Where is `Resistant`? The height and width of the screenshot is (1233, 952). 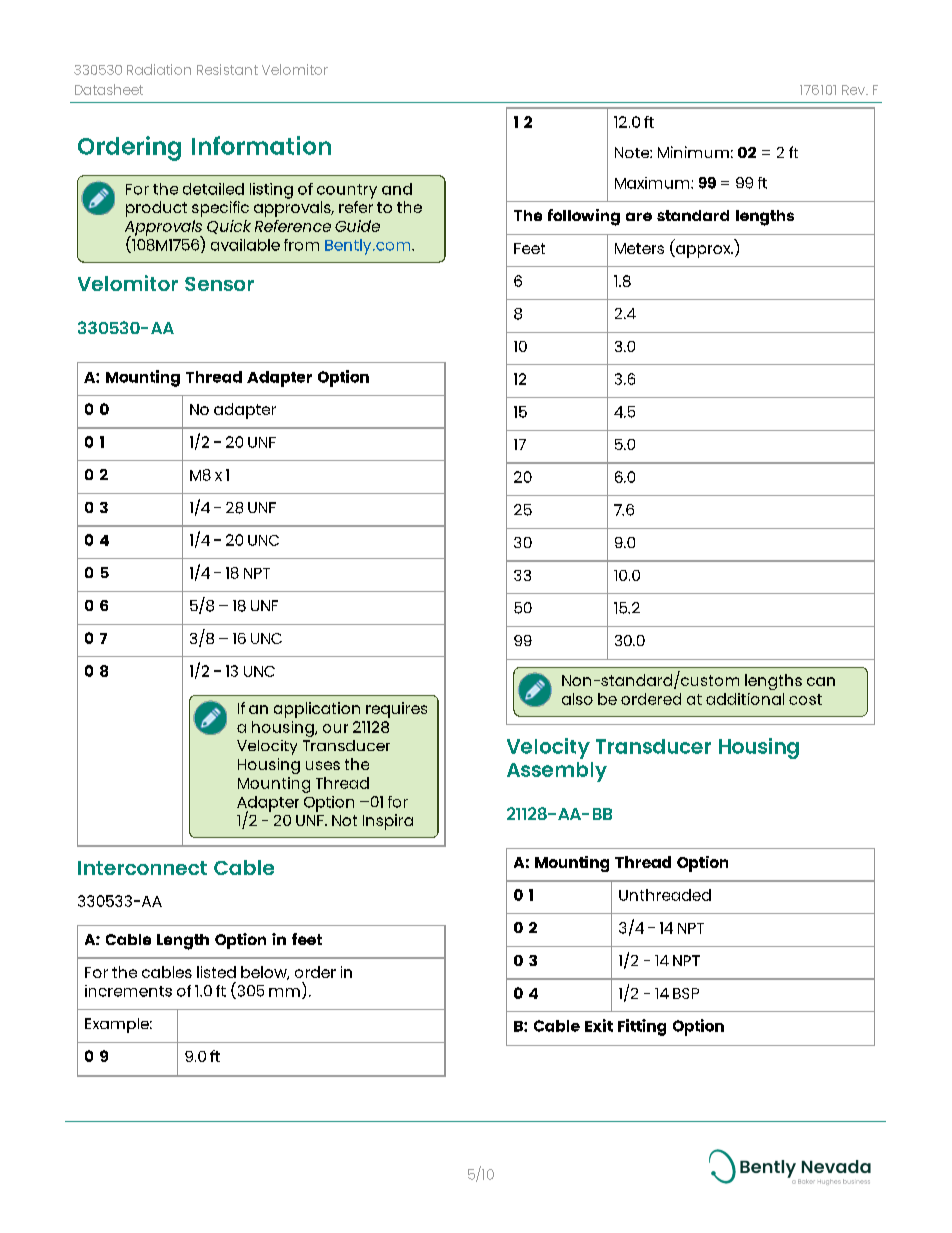 Resistant is located at coordinates (227, 69).
